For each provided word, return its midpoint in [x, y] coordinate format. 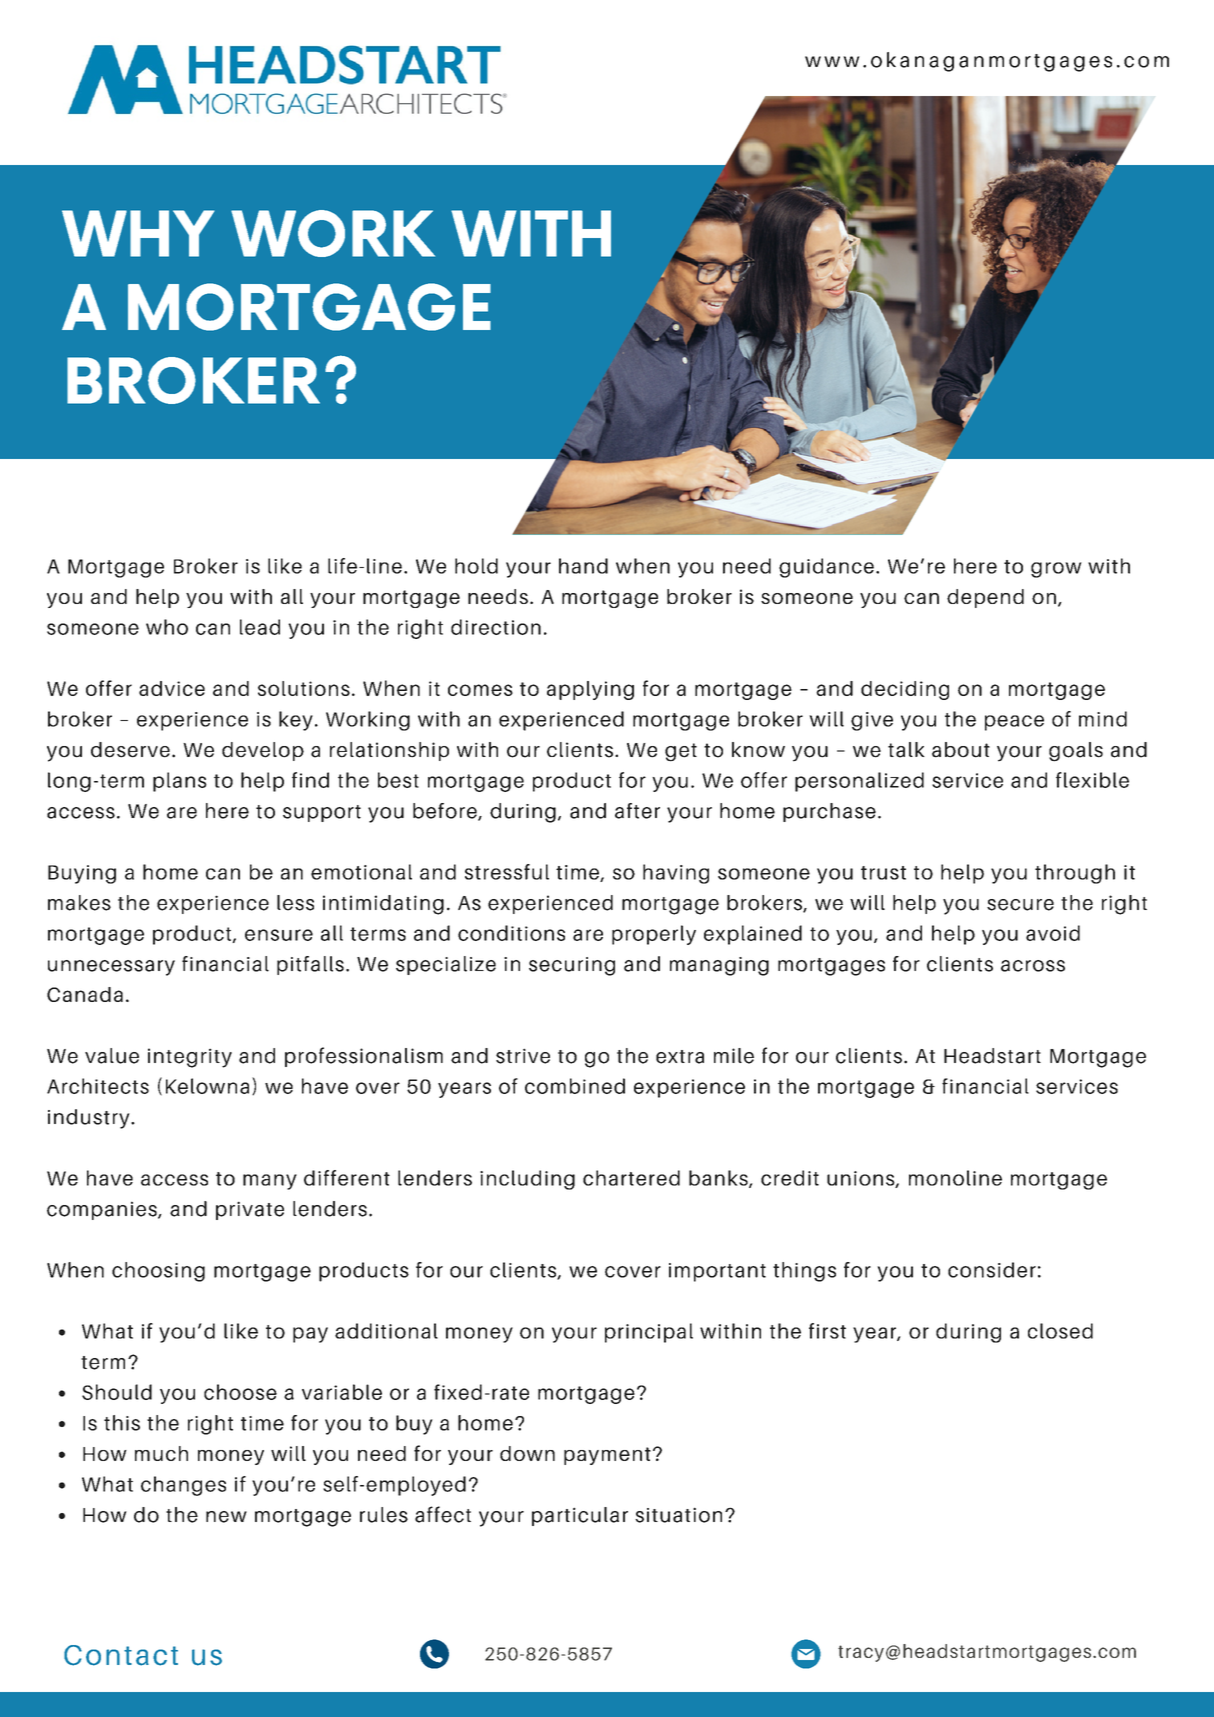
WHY [138, 233]
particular [580, 1516]
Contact [121, 1655]
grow [1056, 570]
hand [583, 566]
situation [678, 1515]
